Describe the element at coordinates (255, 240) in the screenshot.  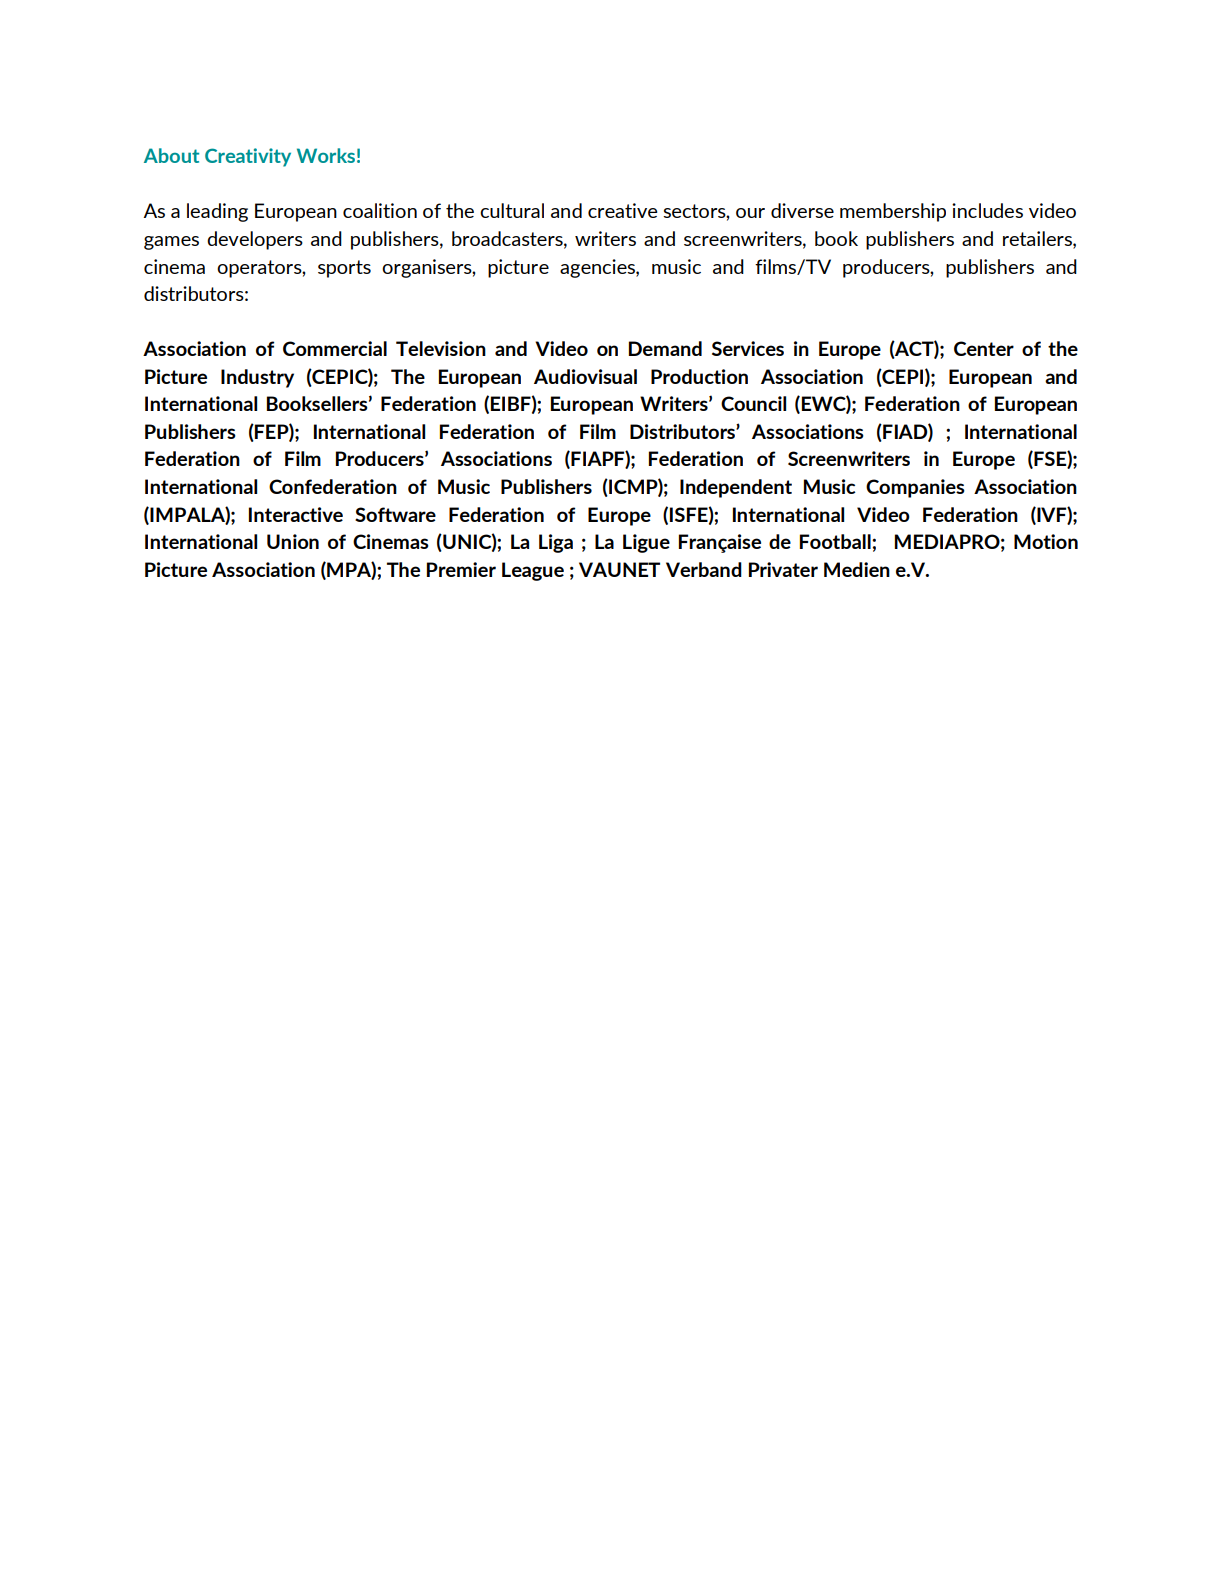
I see `developers` at that location.
